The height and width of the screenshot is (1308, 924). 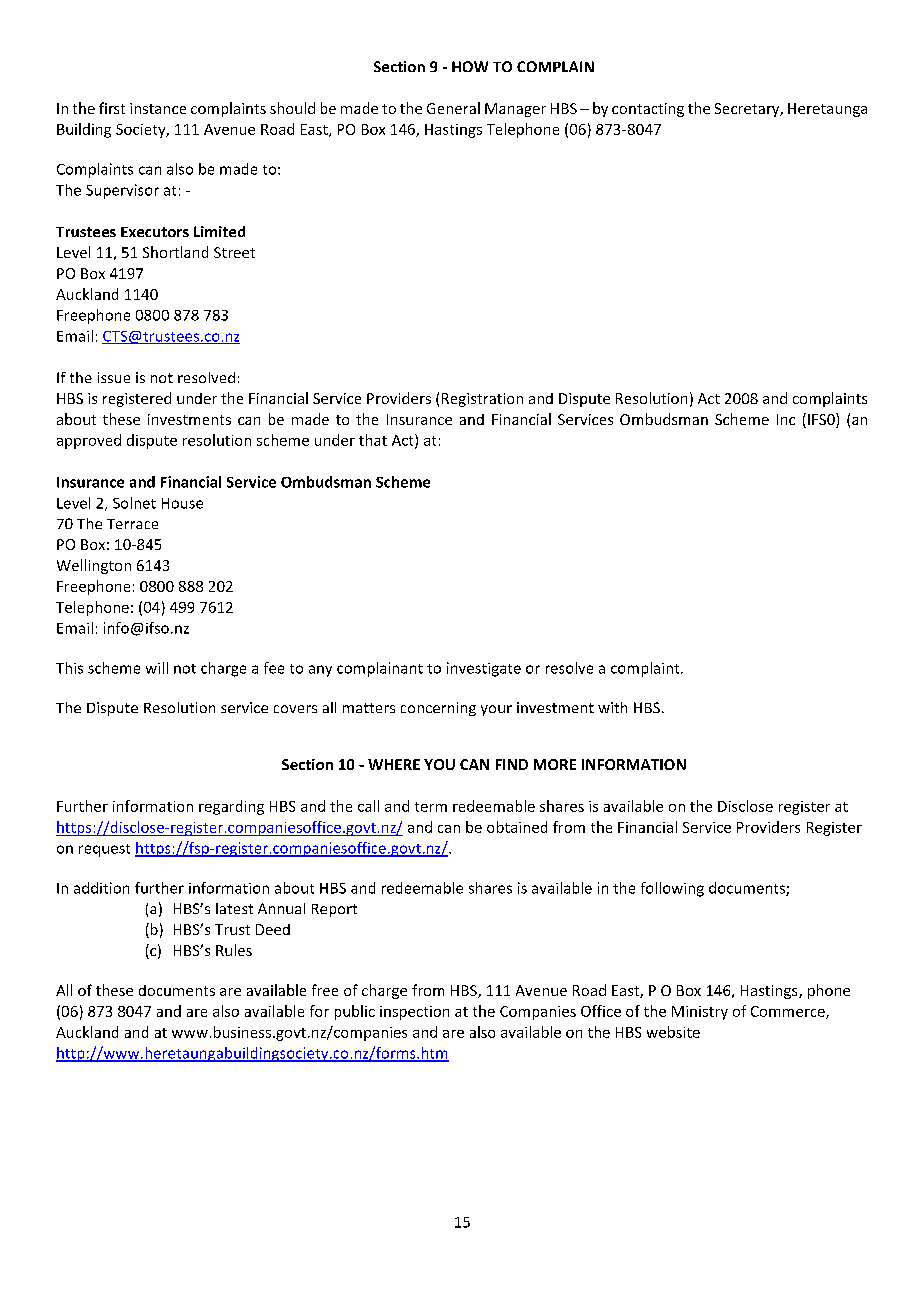 I want to click on contacting, so click(x=648, y=110).
